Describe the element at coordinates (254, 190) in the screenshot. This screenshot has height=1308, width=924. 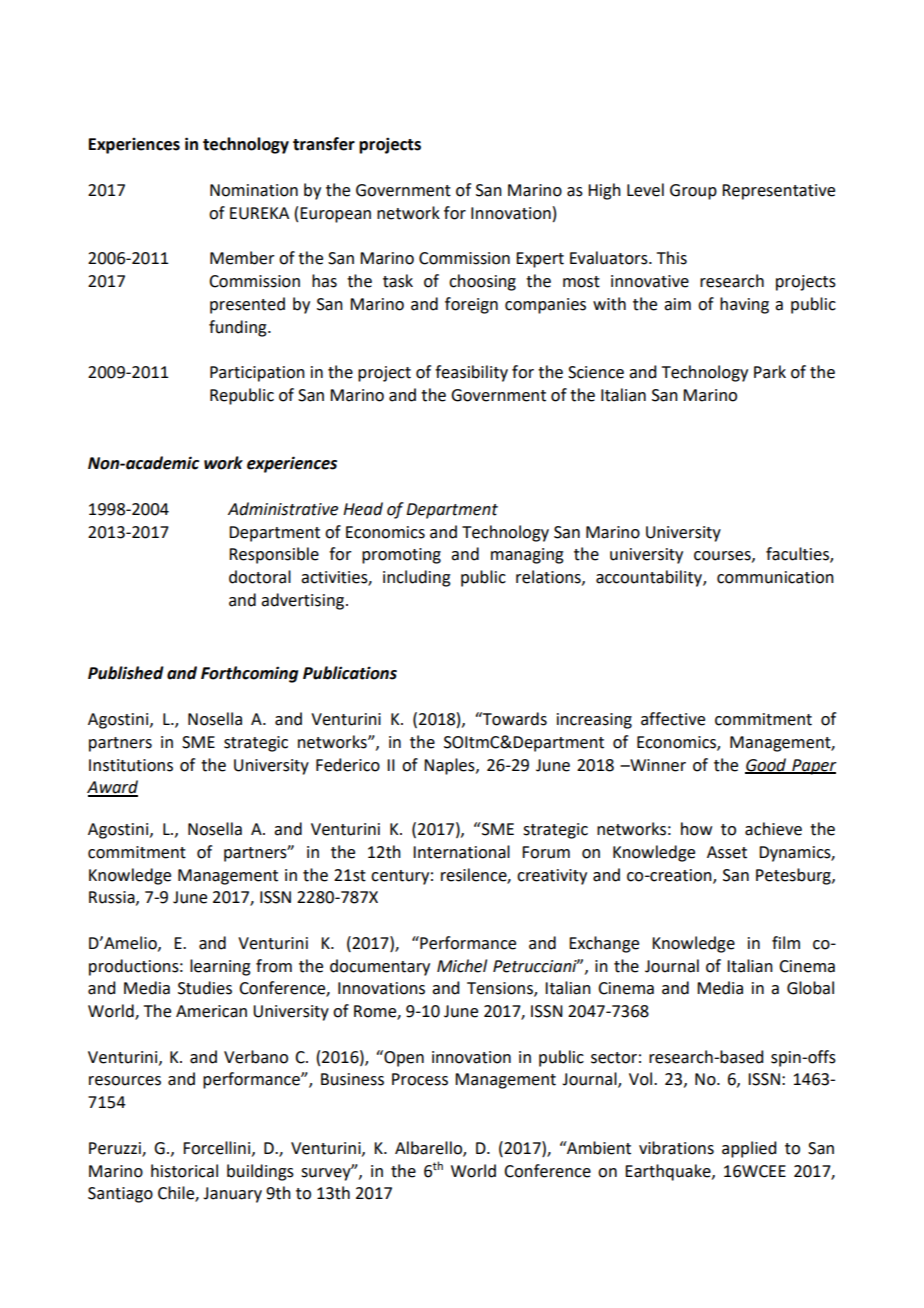
I see `Nomination` at that location.
